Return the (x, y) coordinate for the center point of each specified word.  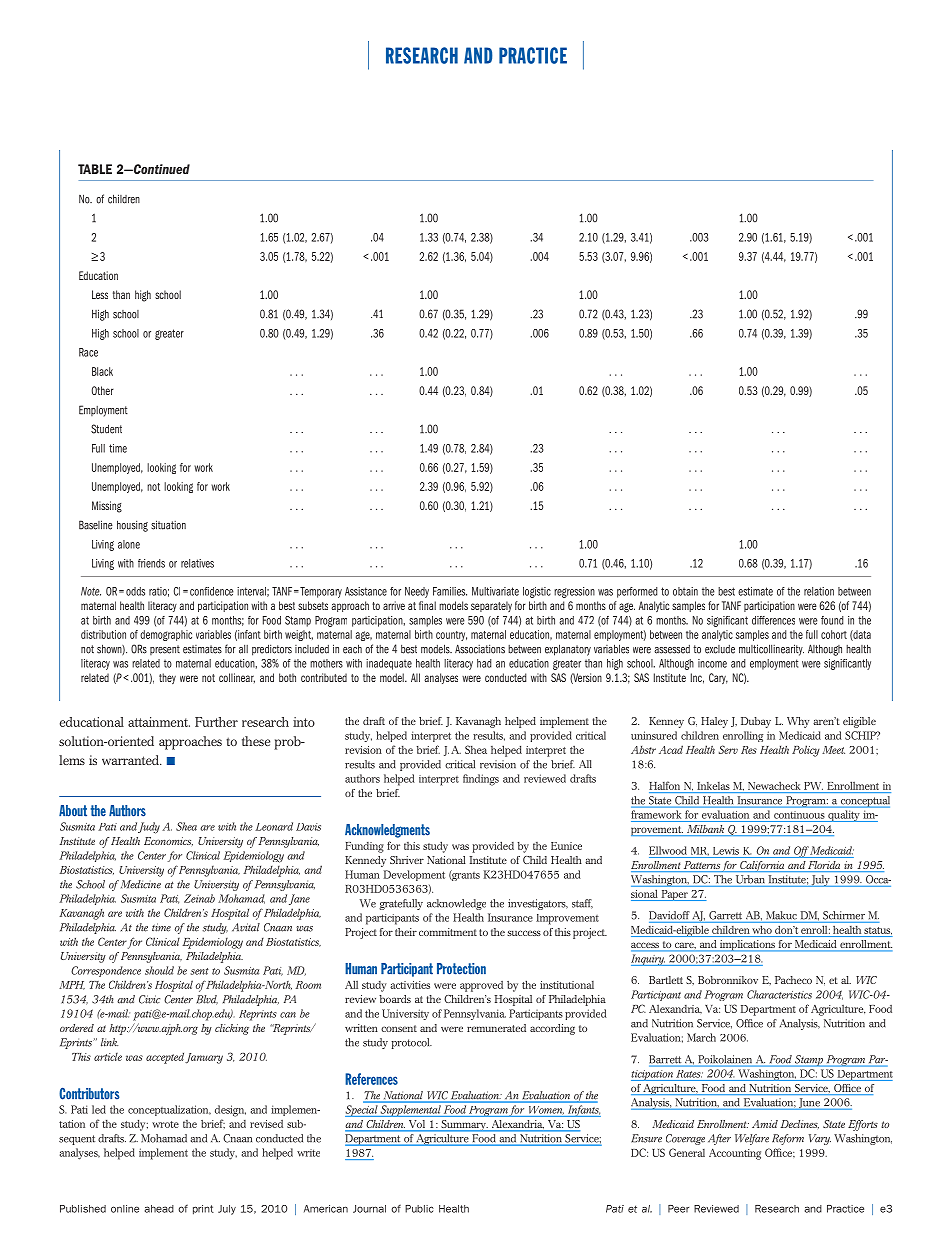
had (484, 663)
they (167, 678)
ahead (159, 1209)
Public (419, 1209)
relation (819, 591)
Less (100, 294)
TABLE (95, 169)
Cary (718, 678)
